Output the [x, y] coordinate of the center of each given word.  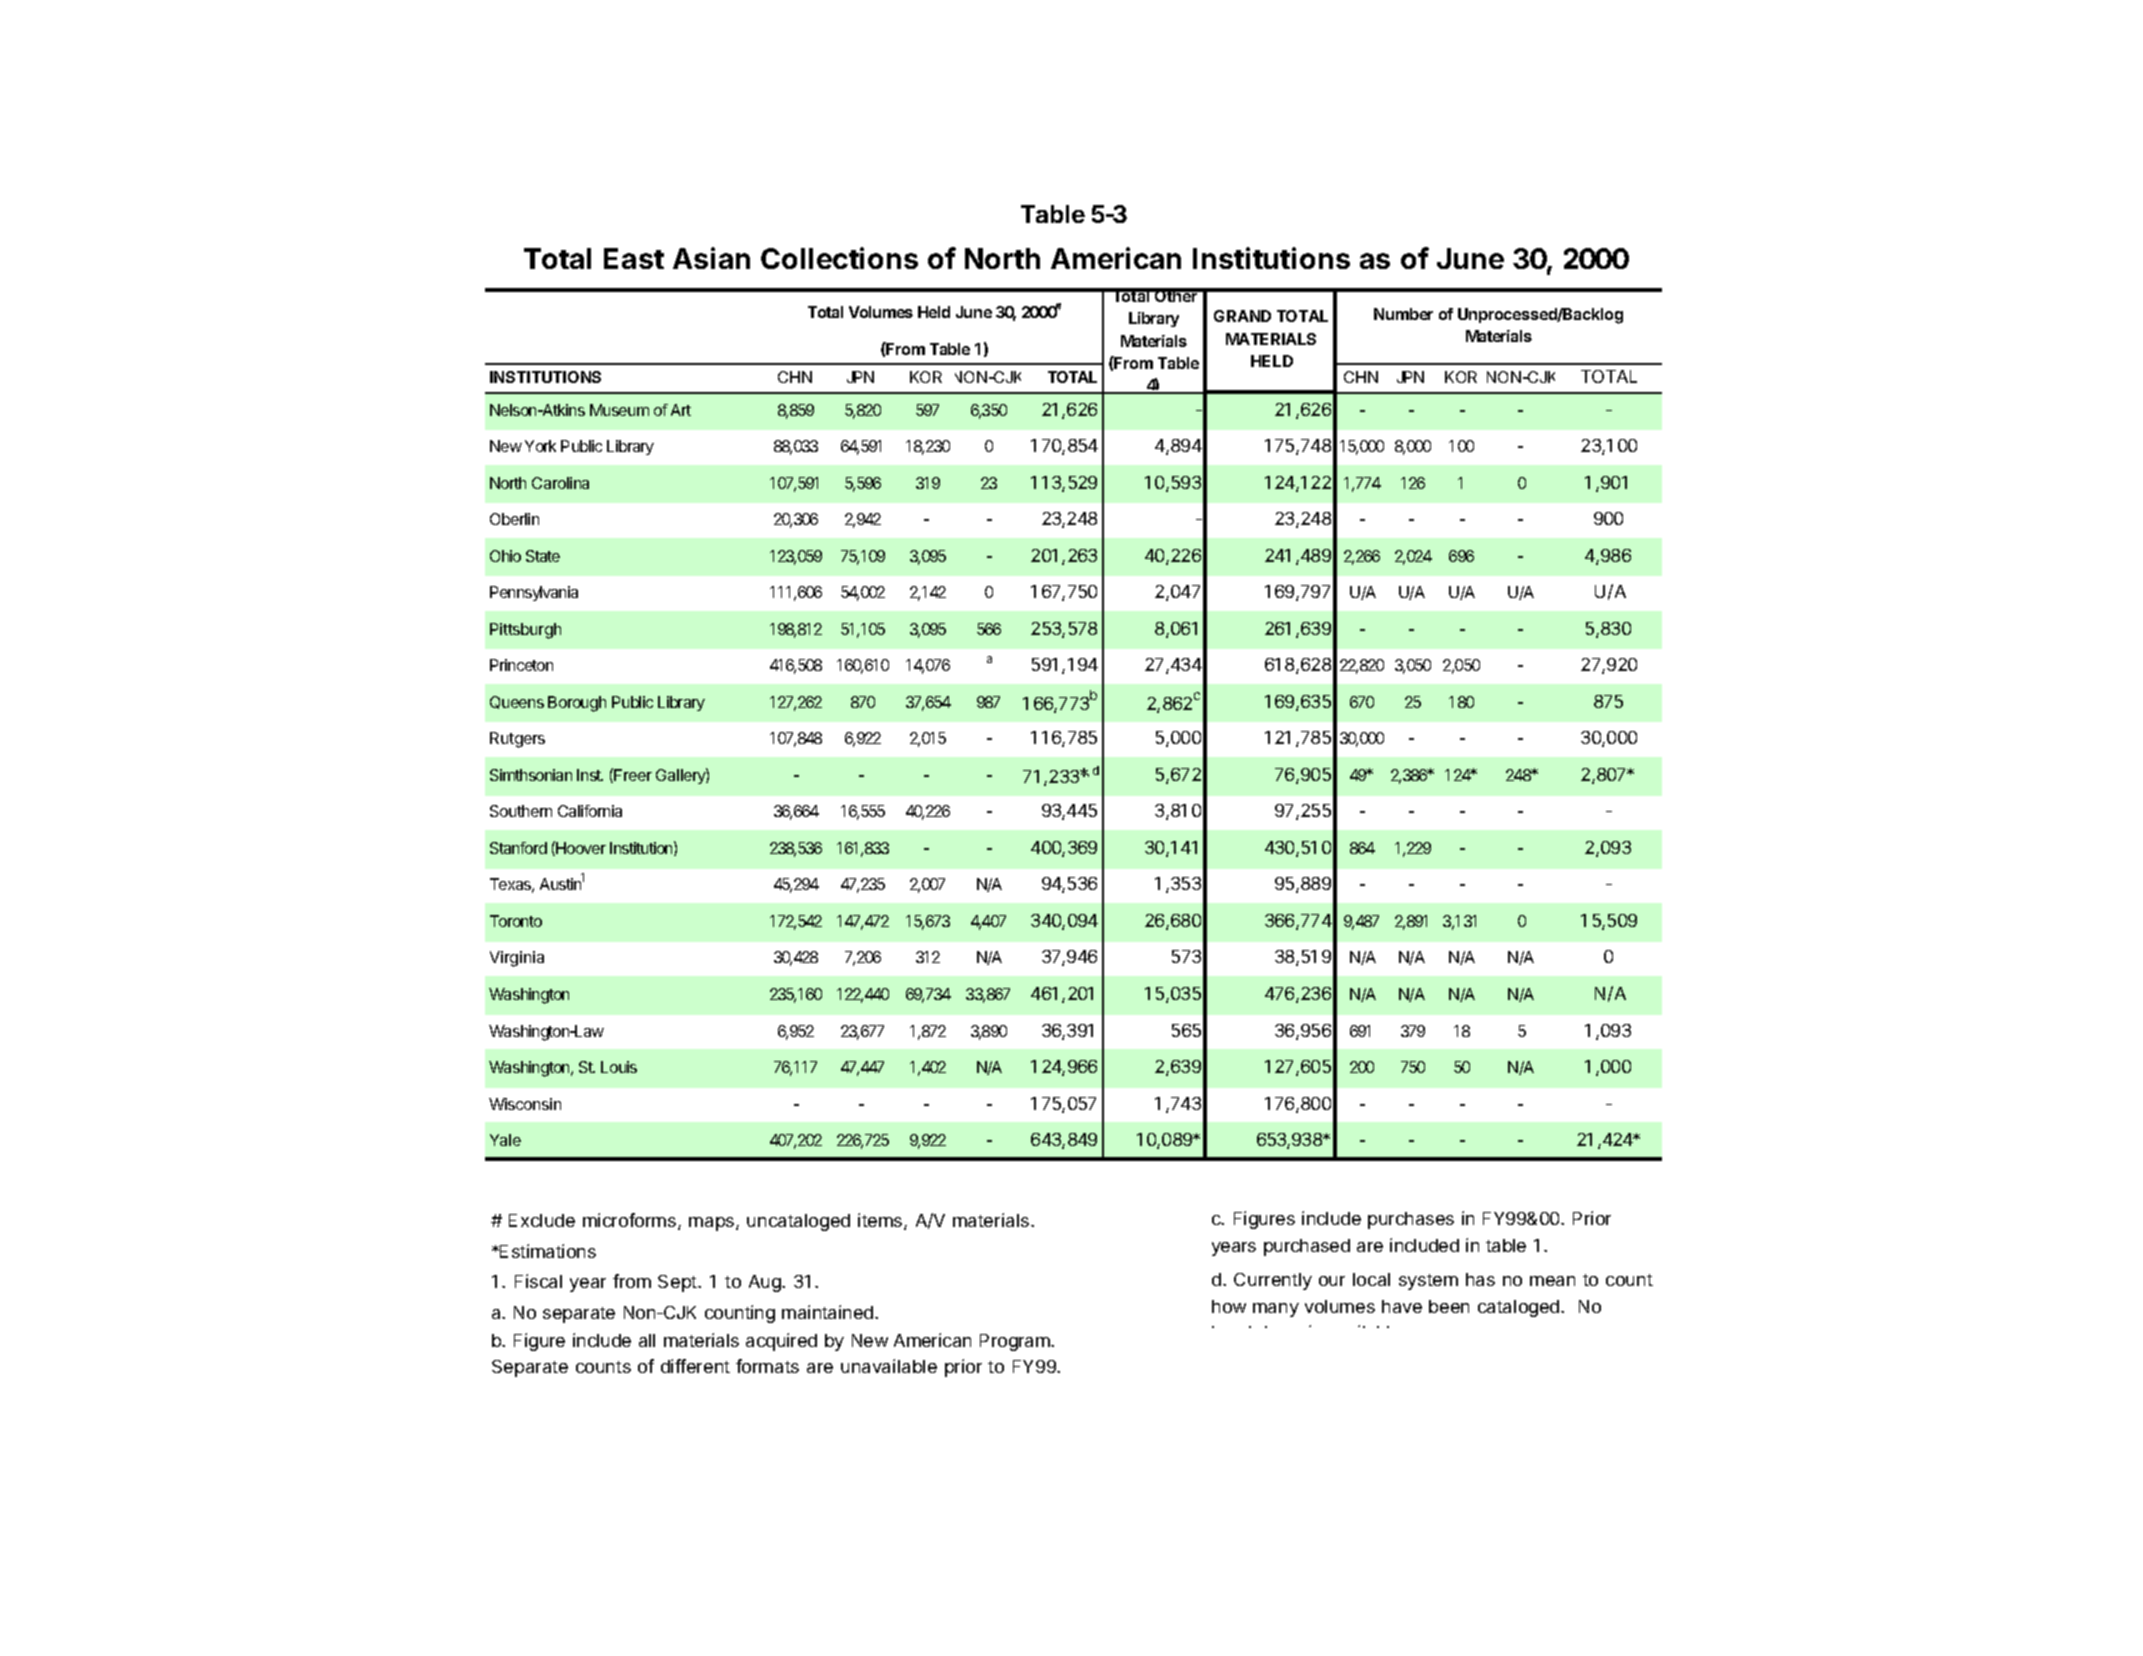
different [695, 1366]
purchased [1307, 1247]
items [881, 1221]
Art [681, 410]
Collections [839, 258]
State [543, 556]
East [634, 258]
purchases [1411, 1220]
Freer [633, 775]
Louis [619, 1067]
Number [1403, 314]
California [590, 811]
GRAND [1242, 316]
